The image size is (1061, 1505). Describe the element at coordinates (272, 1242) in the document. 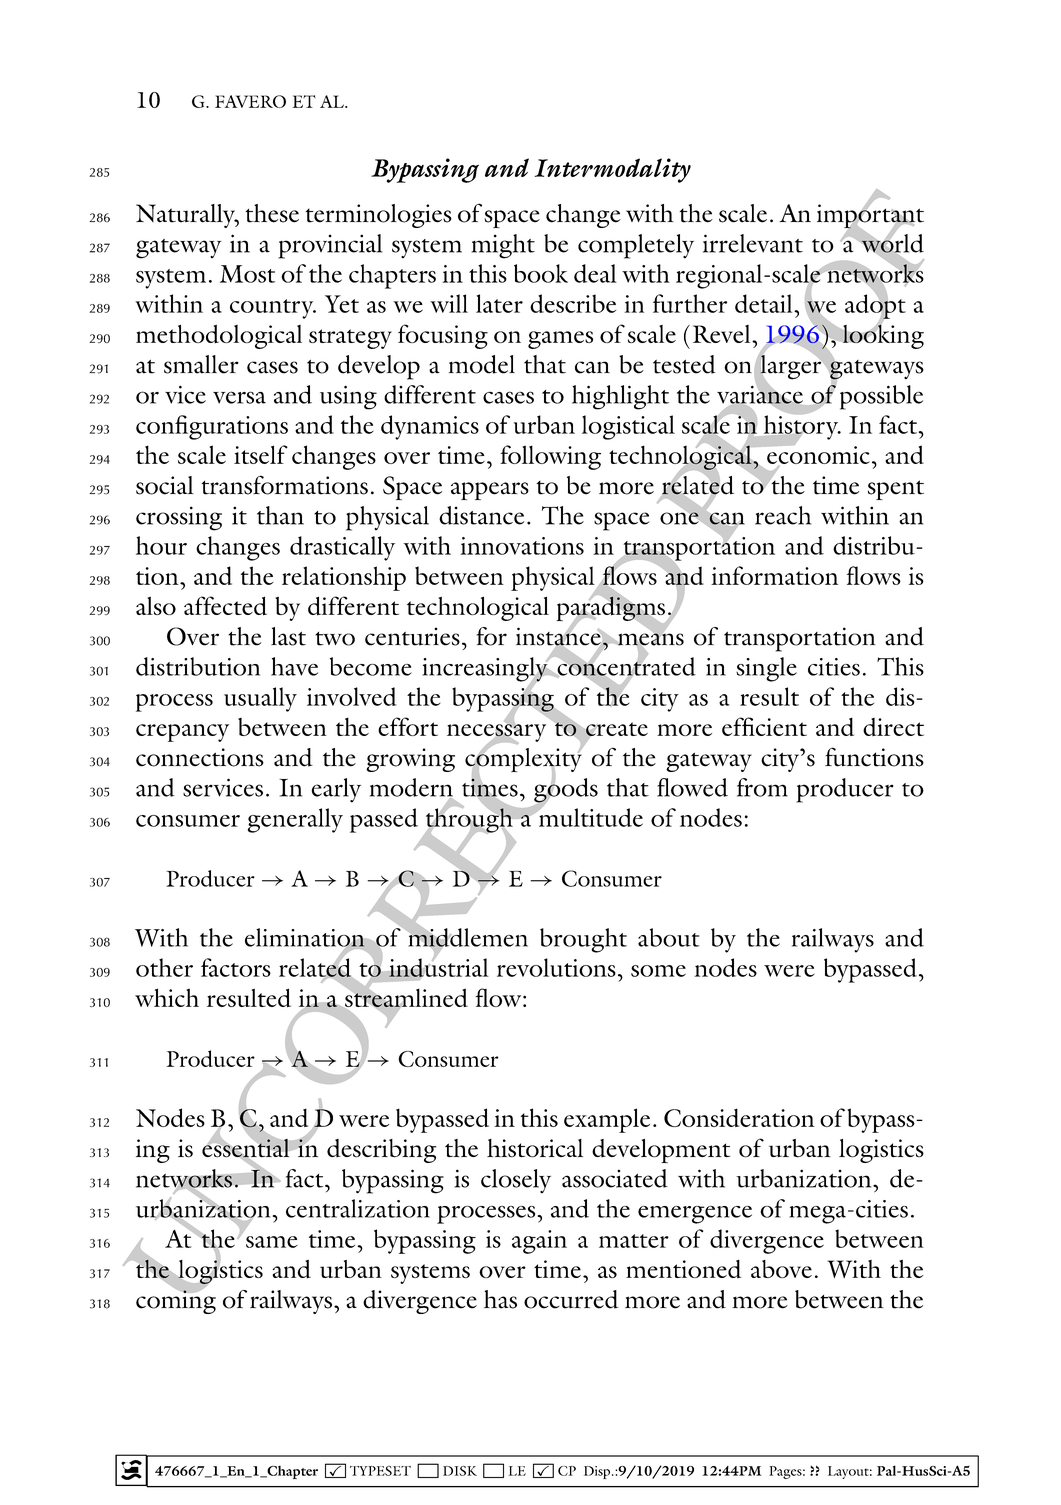

I see `same` at that location.
